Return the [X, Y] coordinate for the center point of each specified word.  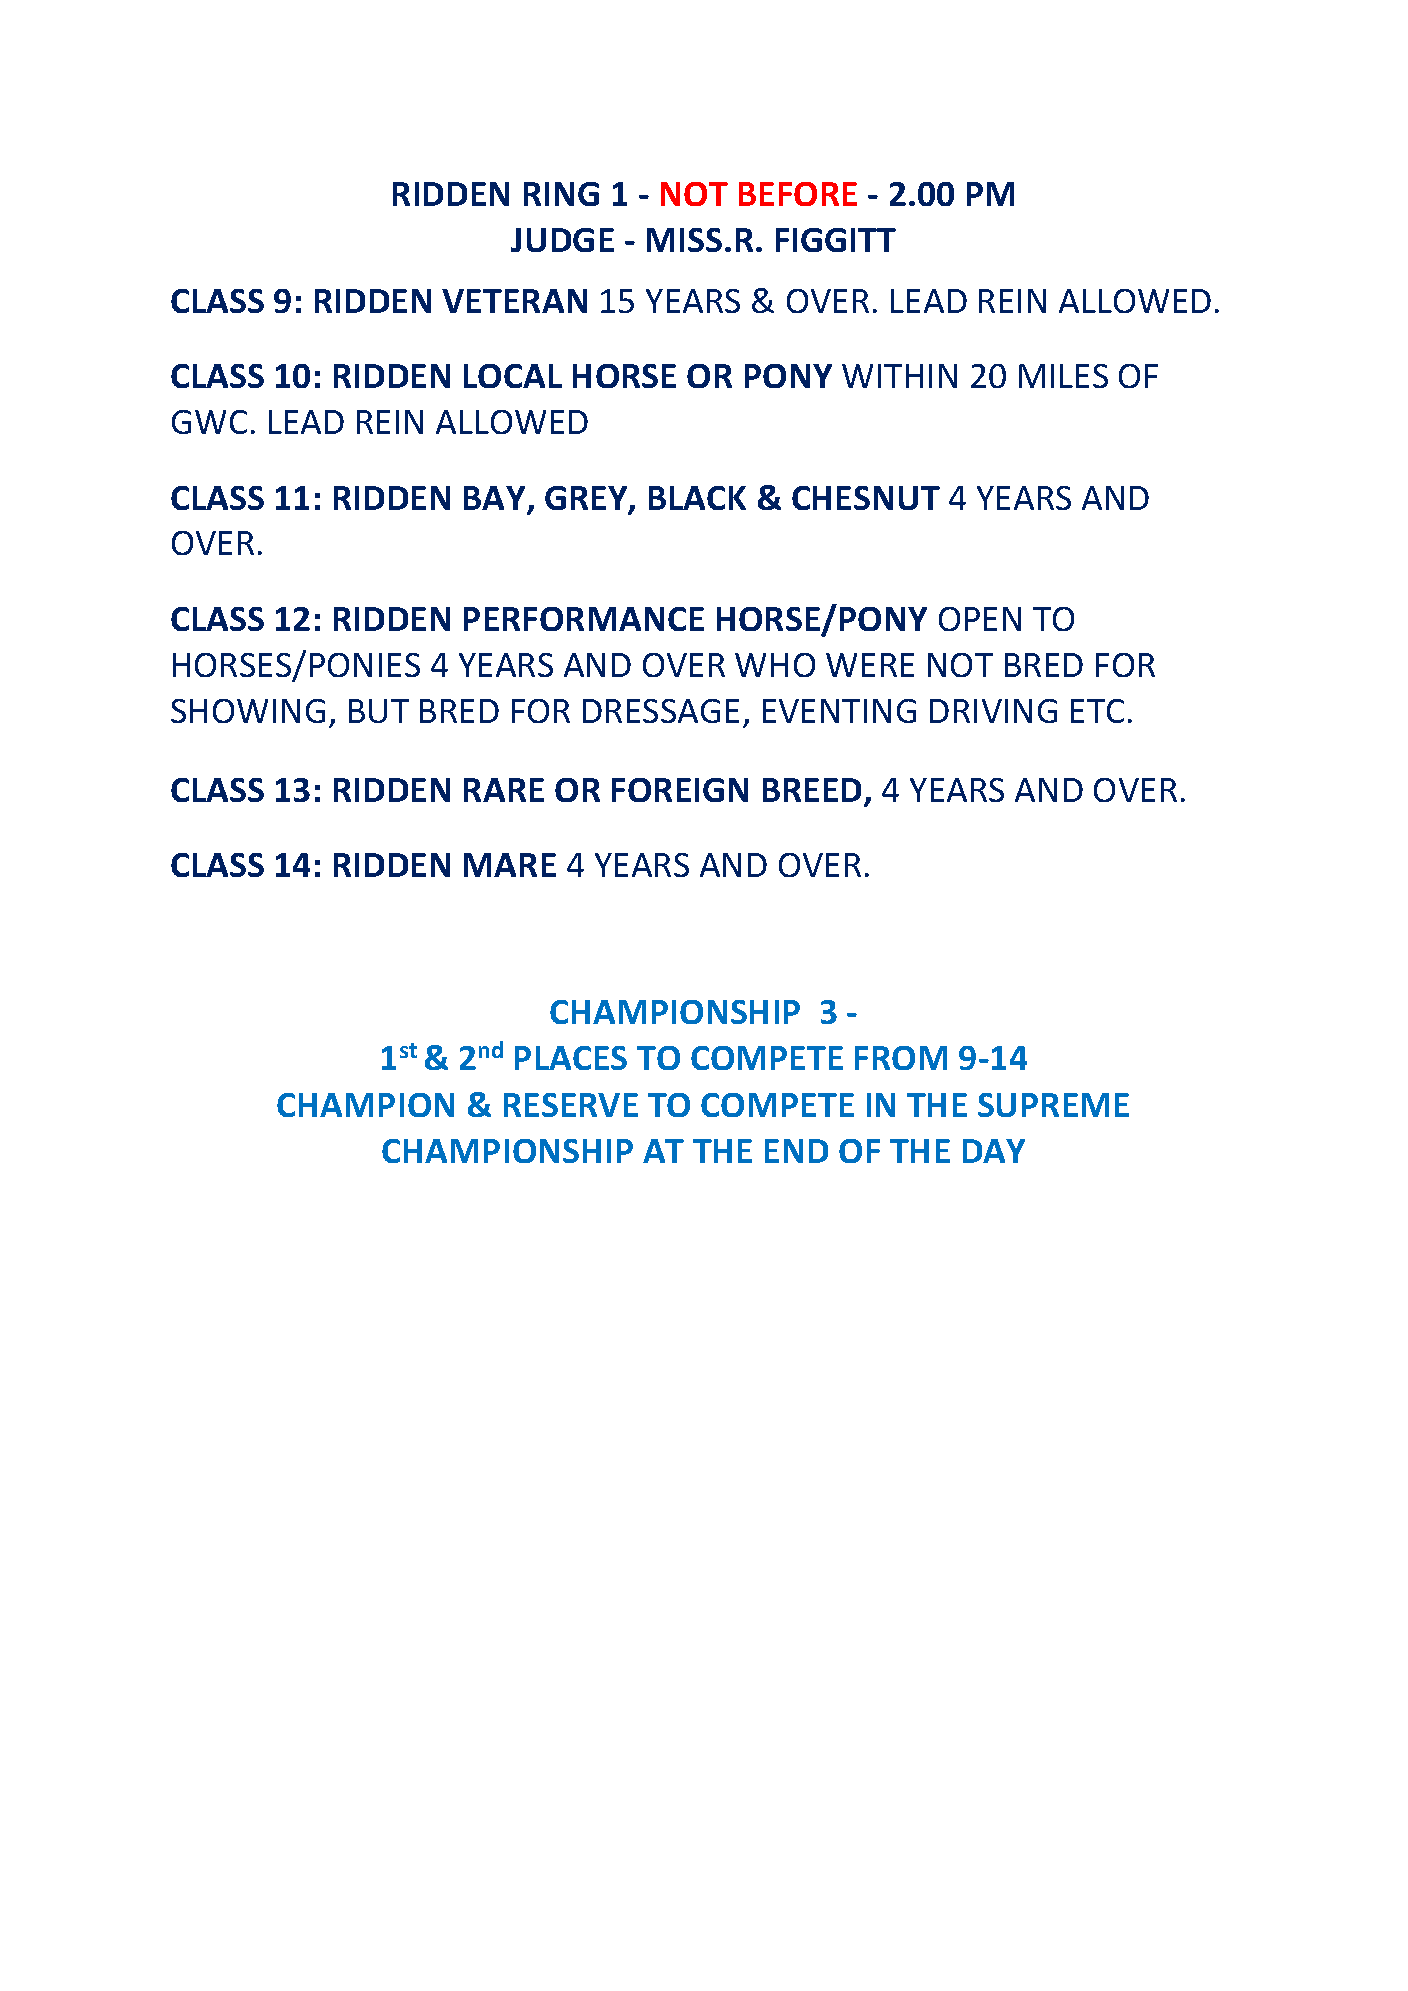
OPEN [980, 619]
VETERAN [514, 301]
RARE [504, 790]
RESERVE [571, 1105]
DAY [994, 1151]
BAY [496, 499]
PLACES [571, 1058]
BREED [814, 791]
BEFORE [798, 194]
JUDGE [562, 240]
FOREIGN [680, 790]
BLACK [697, 498]
